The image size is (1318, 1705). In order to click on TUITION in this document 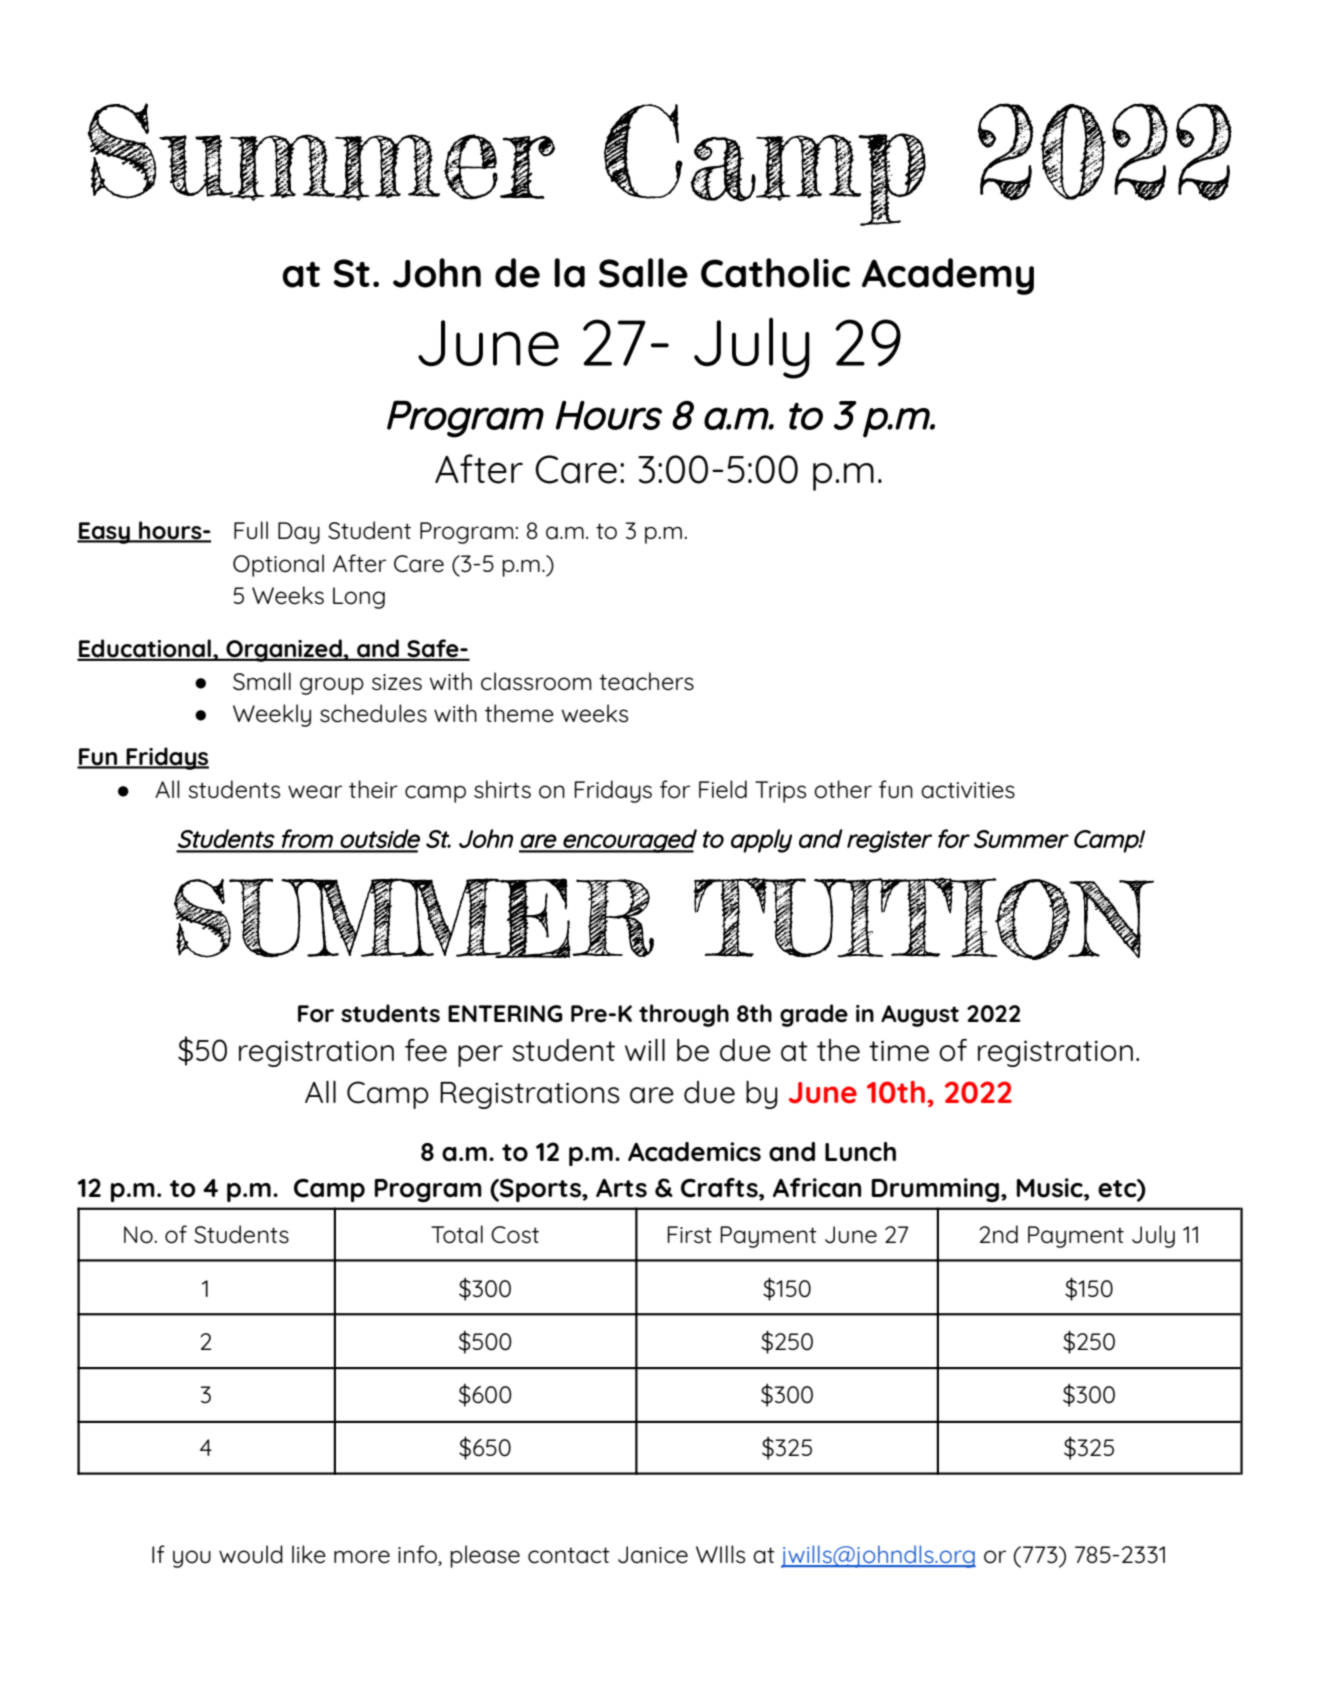, I will do `click(923, 918)`.
